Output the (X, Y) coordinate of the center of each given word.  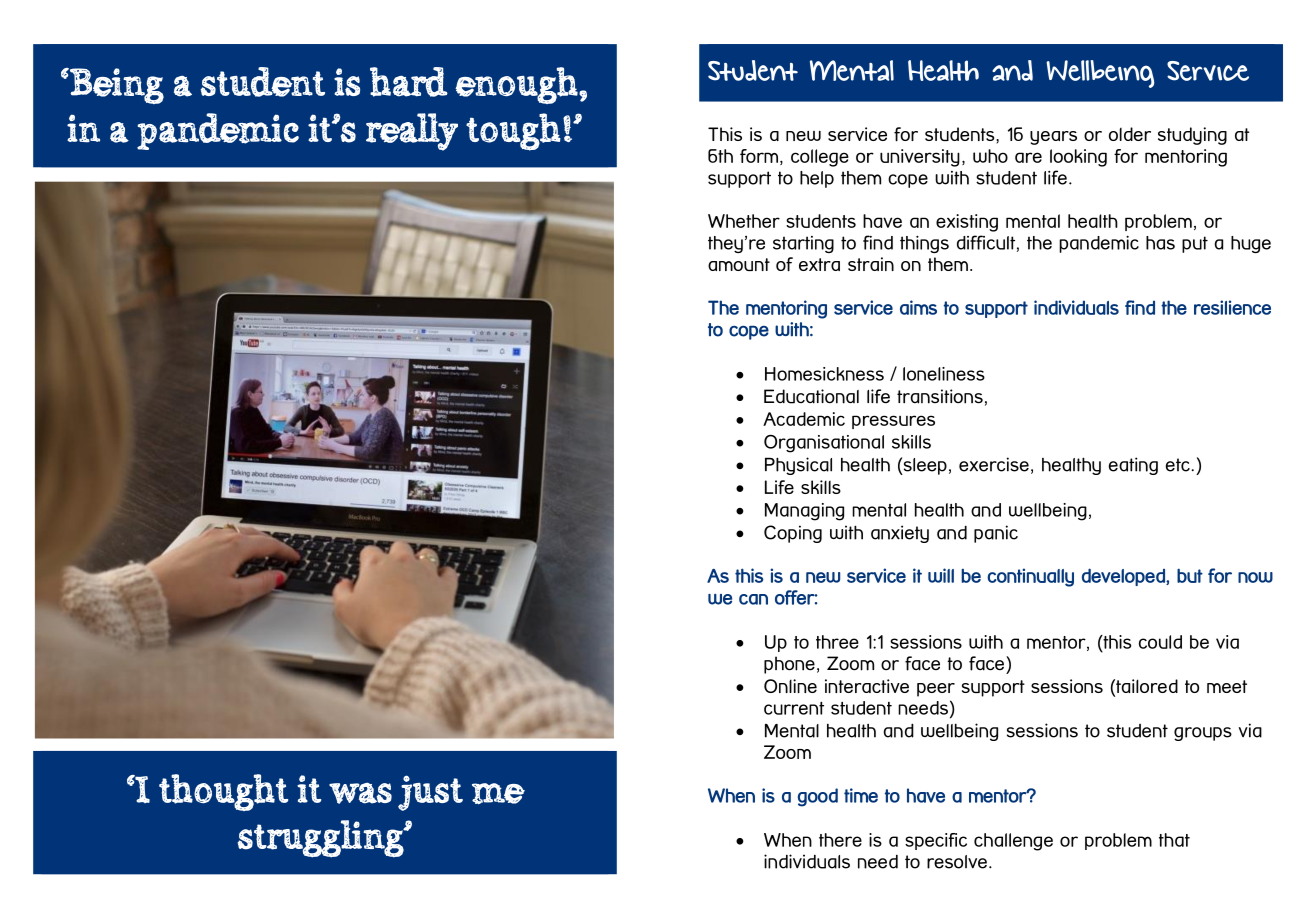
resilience (1232, 307)
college (820, 158)
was (360, 793)
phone (789, 665)
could (1160, 642)
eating (1133, 466)
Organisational (824, 444)
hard (409, 82)
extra (819, 264)
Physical (798, 466)
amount (739, 264)
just (430, 793)
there (840, 840)
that (1174, 840)
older (1130, 134)
